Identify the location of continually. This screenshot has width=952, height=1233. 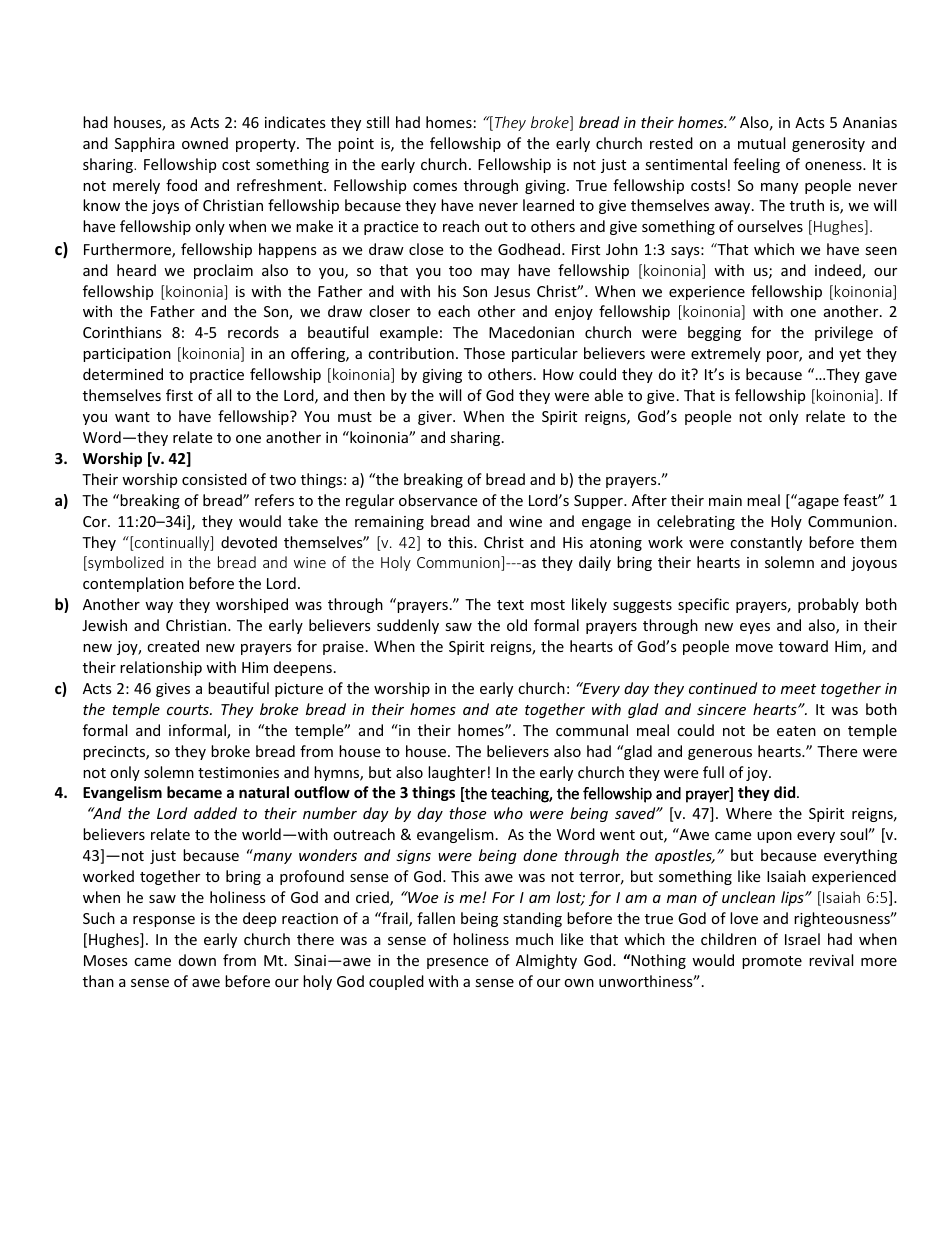
(172, 543).
